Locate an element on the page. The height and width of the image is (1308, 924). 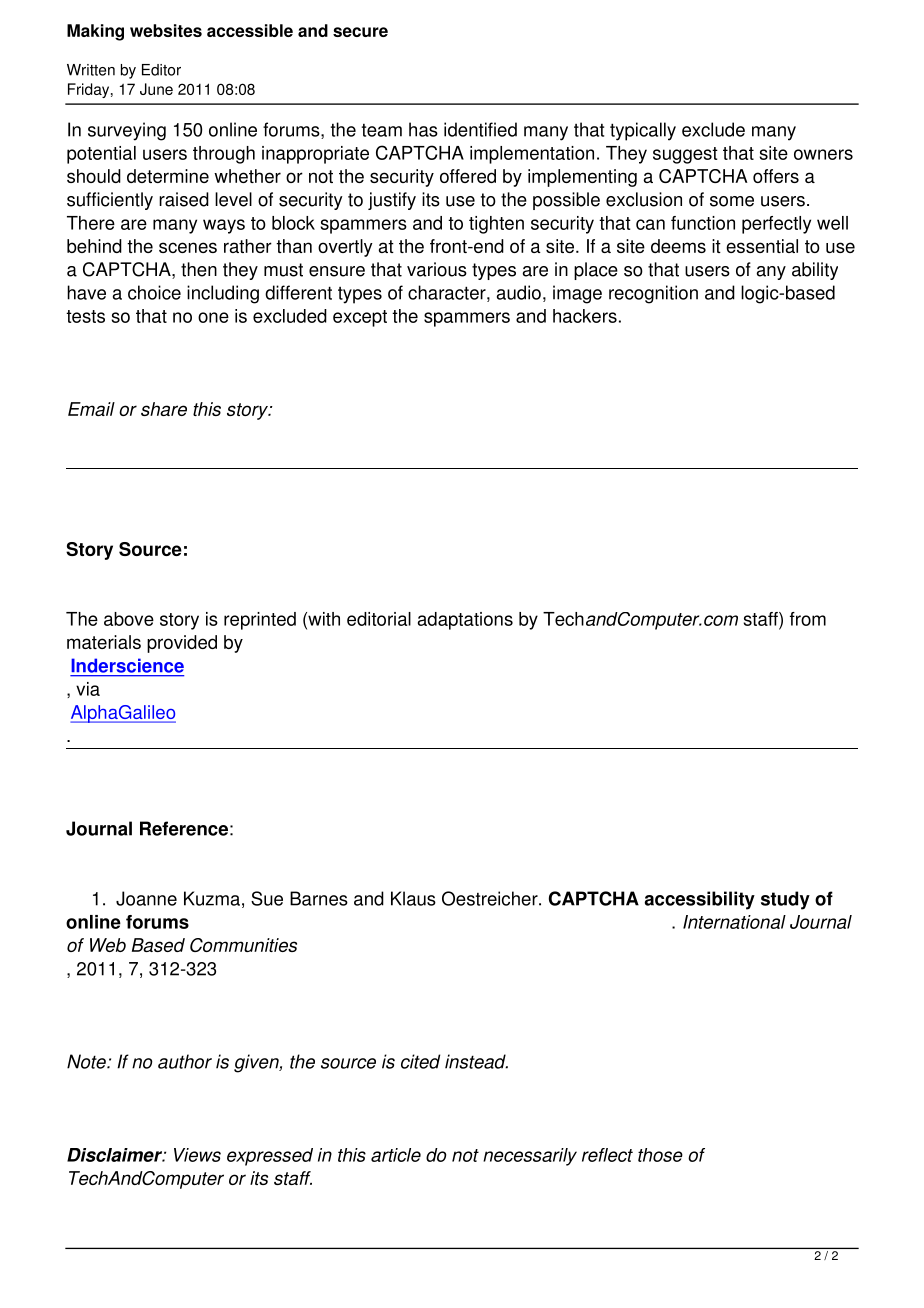
above is located at coordinates (129, 619).
